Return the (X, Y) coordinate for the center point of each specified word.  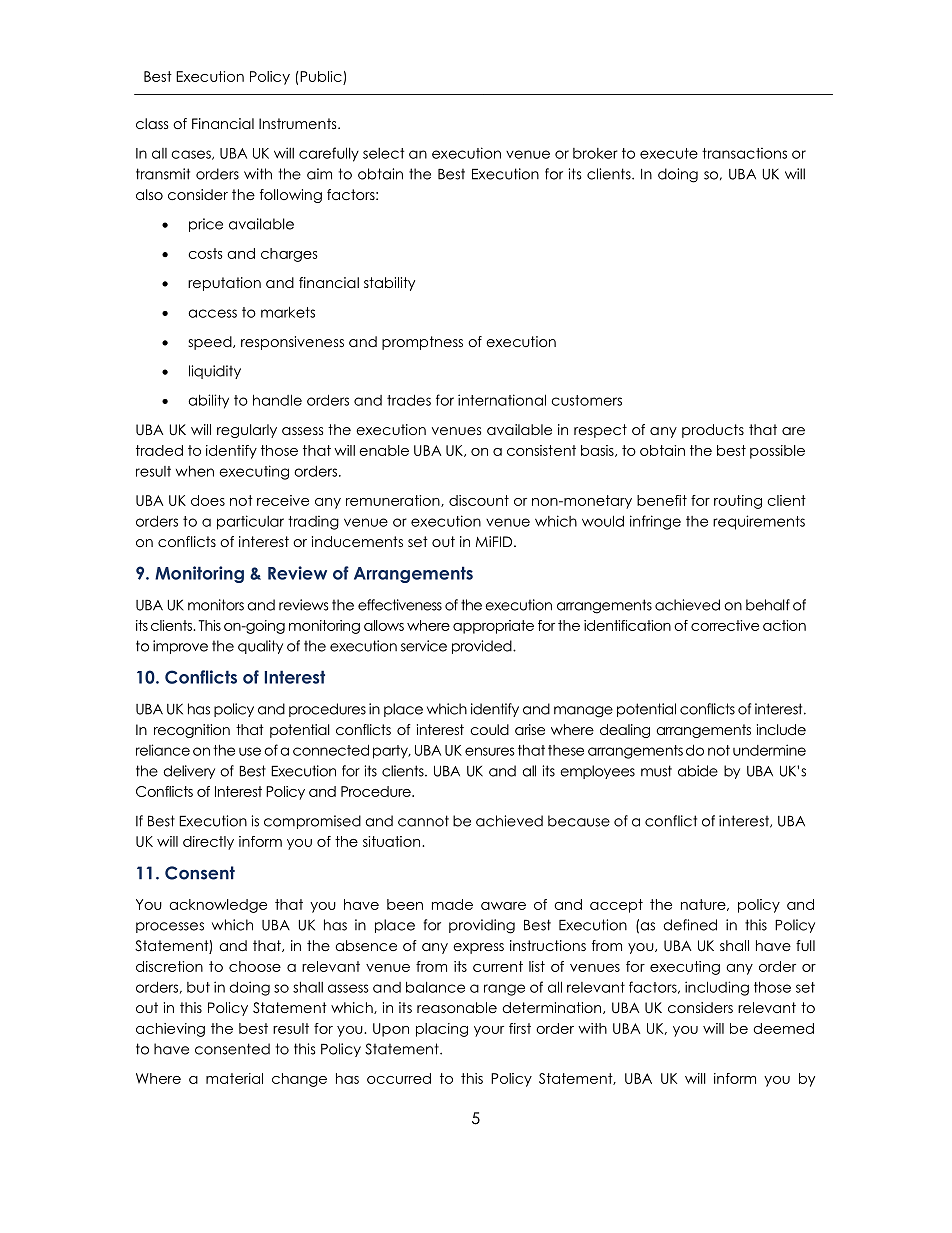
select (383, 153)
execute (669, 153)
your (489, 1031)
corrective (725, 625)
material (234, 1078)
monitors (216, 605)
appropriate (493, 627)
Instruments (299, 123)
